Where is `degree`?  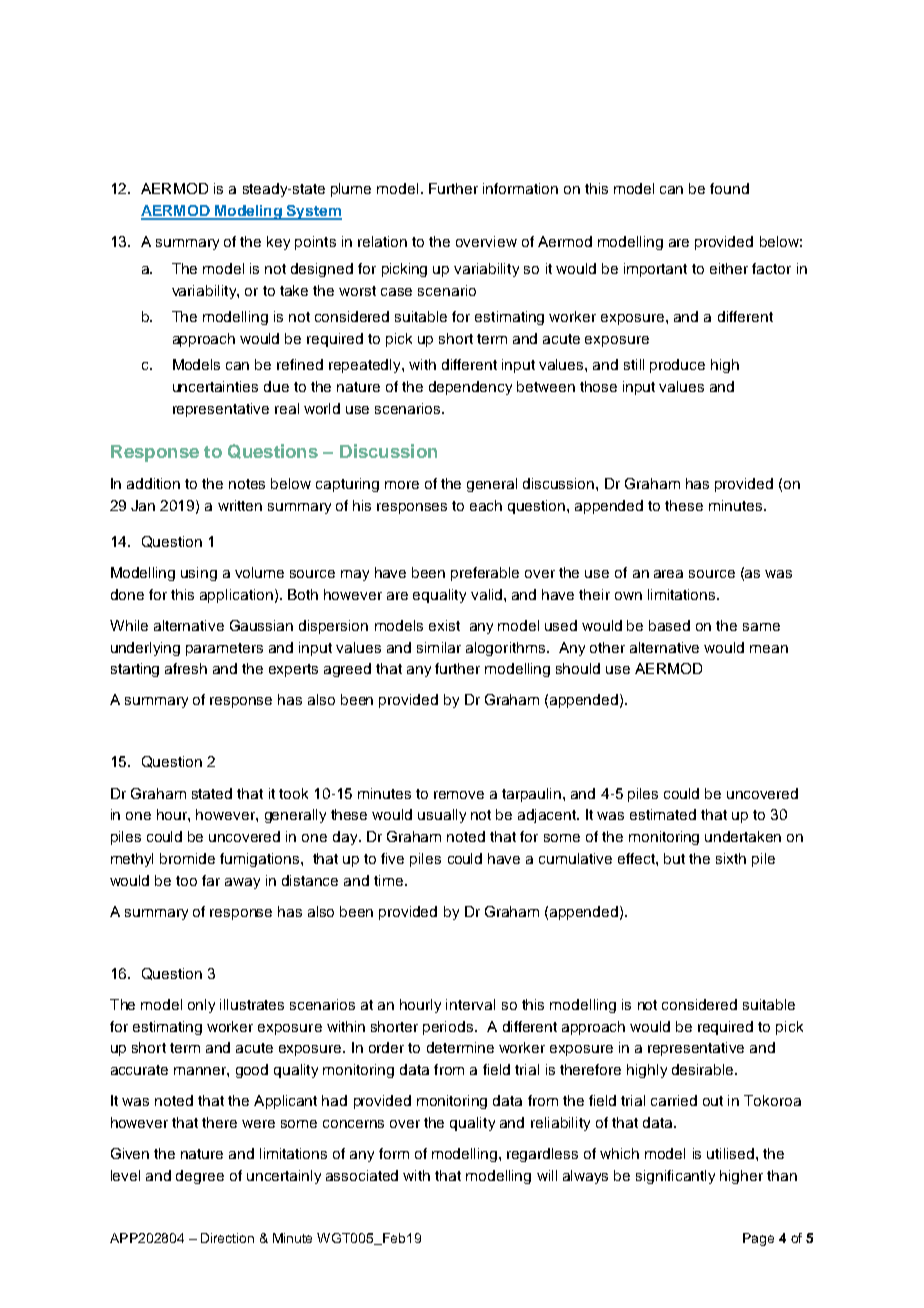
degree is located at coordinates (200, 1177).
